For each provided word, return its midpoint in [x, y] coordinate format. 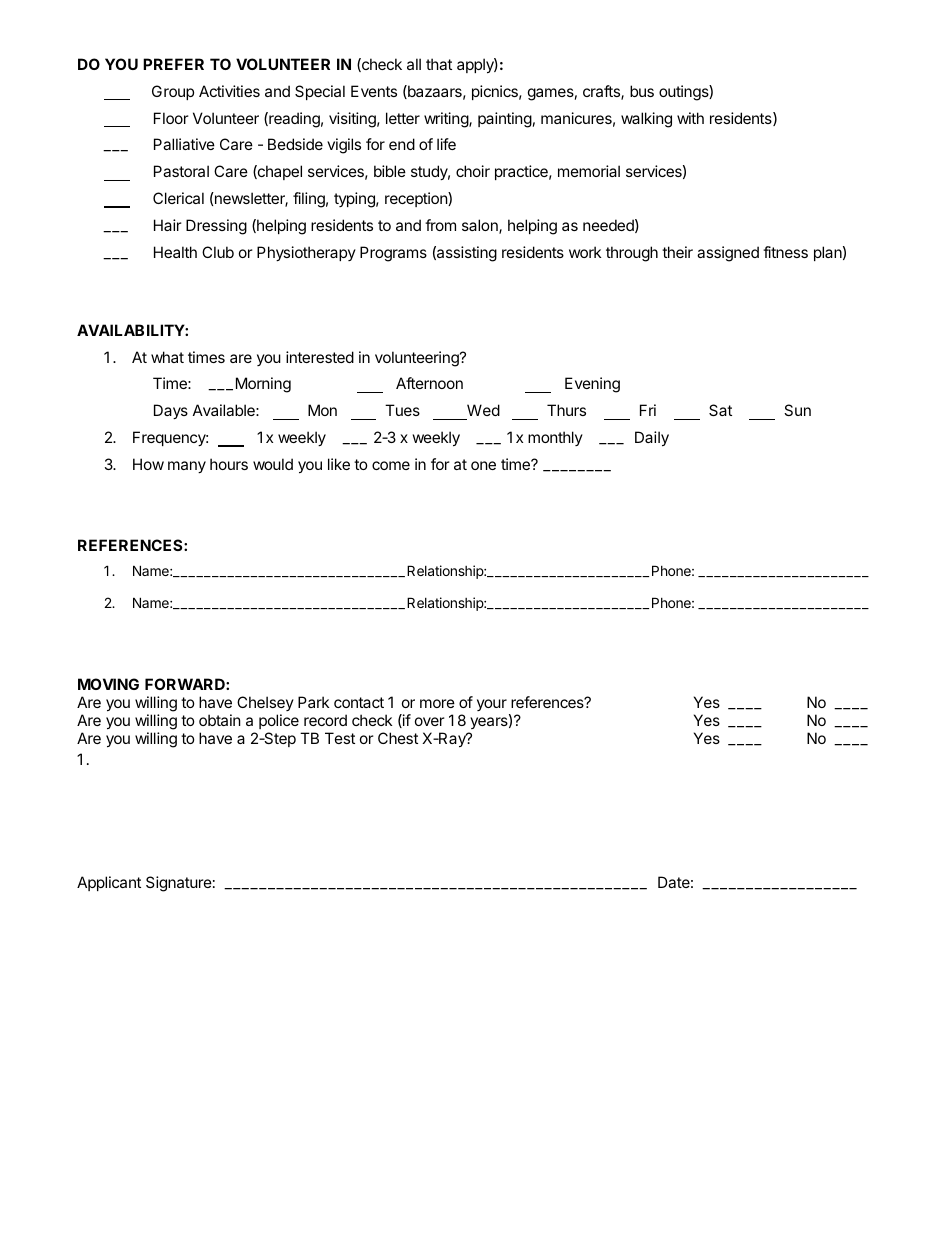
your [492, 705]
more [437, 703]
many [187, 467]
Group [173, 92]
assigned [728, 254]
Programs [393, 254]
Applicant [109, 883]
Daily [652, 438]
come [391, 465]
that [439, 64]
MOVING [108, 684]
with [690, 118]
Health [175, 252]
